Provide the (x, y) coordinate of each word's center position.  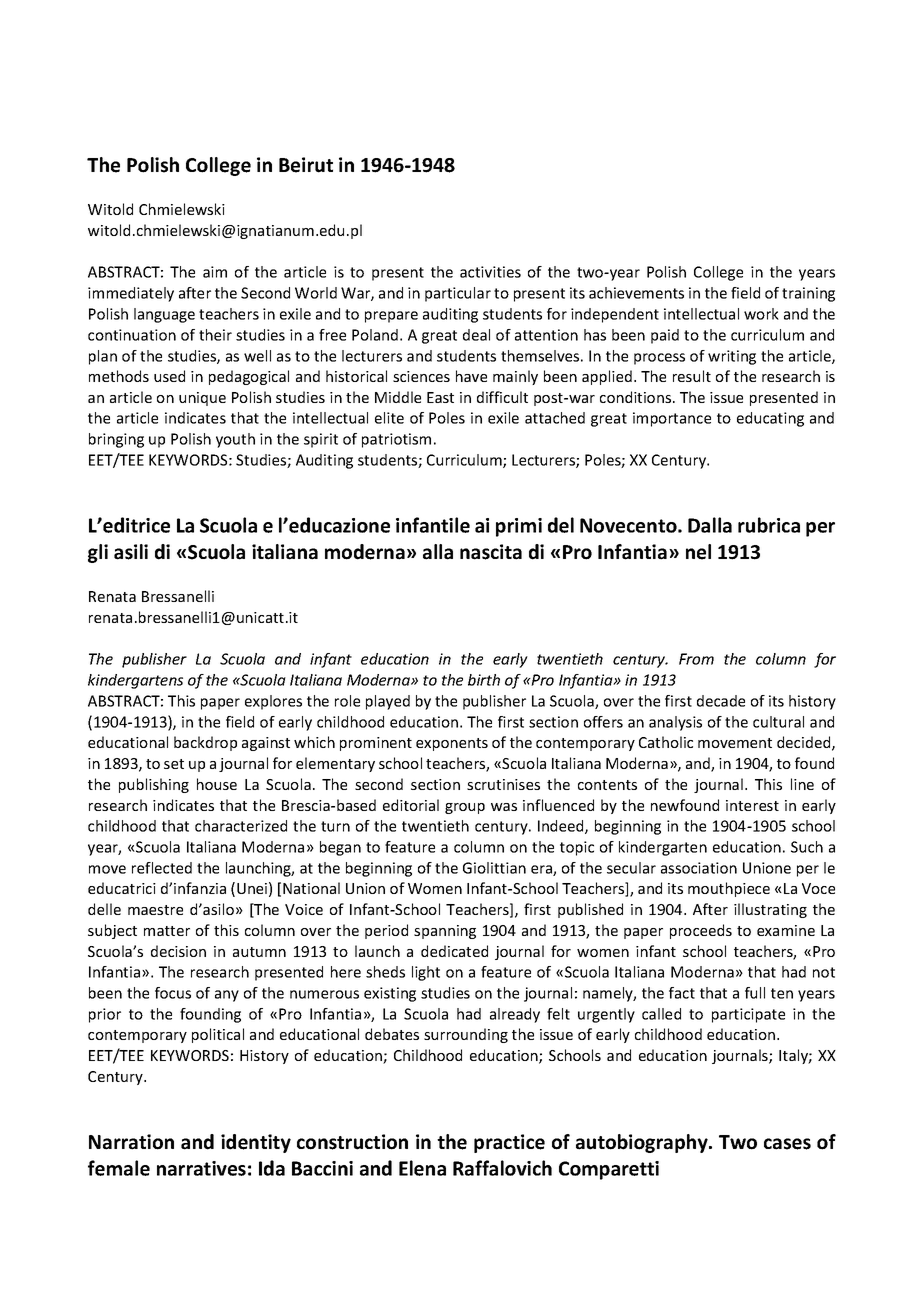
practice (509, 1143)
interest (752, 805)
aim (215, 272)
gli (98, 553)
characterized (241, 826)
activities (490, 272)
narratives (201, 1168)
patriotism (396, 440)
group (465, 808)
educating (770, 419)
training (808, 294)
